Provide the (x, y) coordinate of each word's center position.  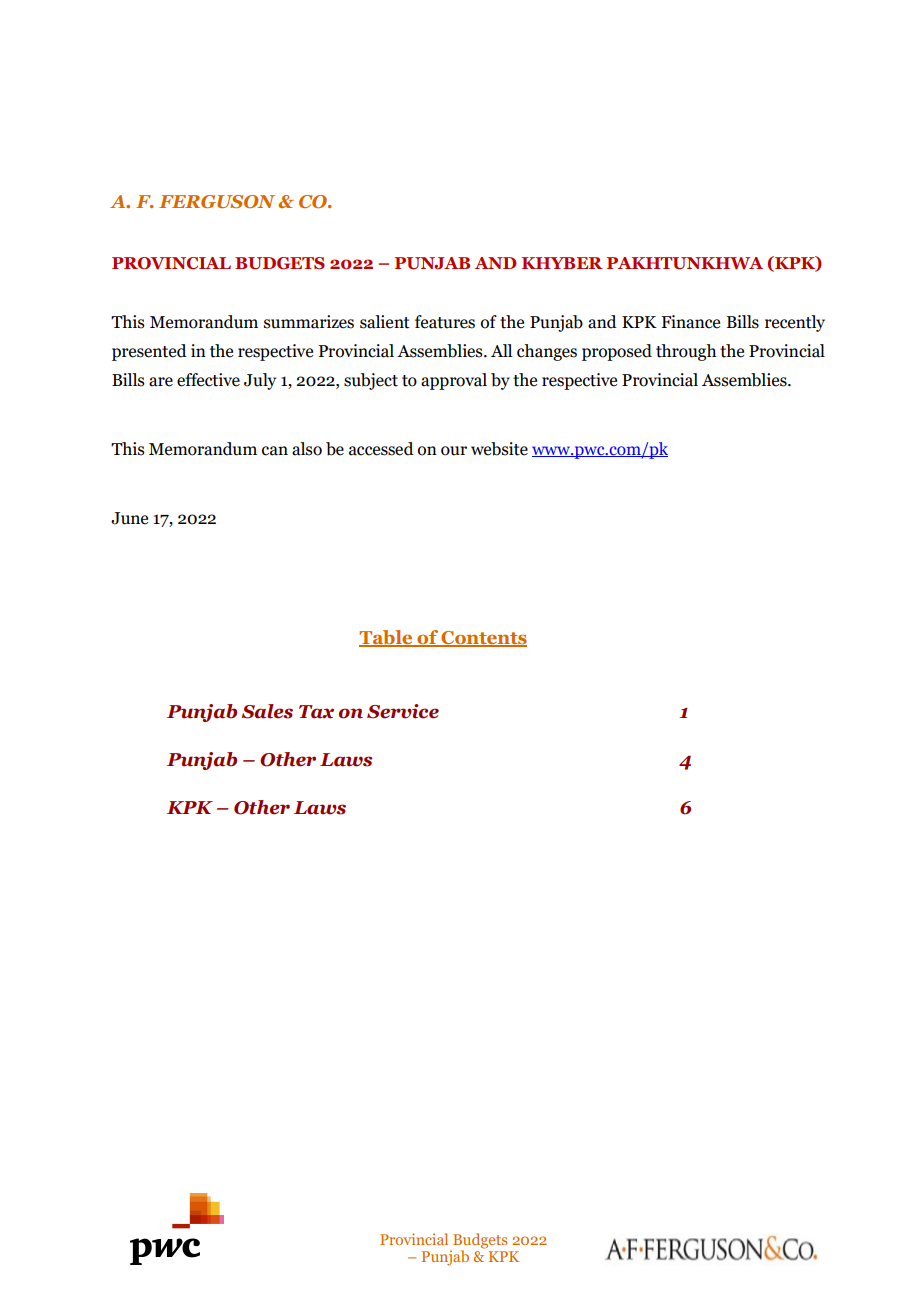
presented (149, 352)
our (454, 451)
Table (387, 638)
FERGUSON (217, 201)
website (499, 449)
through (686, 352)
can (275, 451)
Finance (690, 322)
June (129, 518)
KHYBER (562, 263)
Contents (483, 639)
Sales (267, 711)
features (445, 322)
